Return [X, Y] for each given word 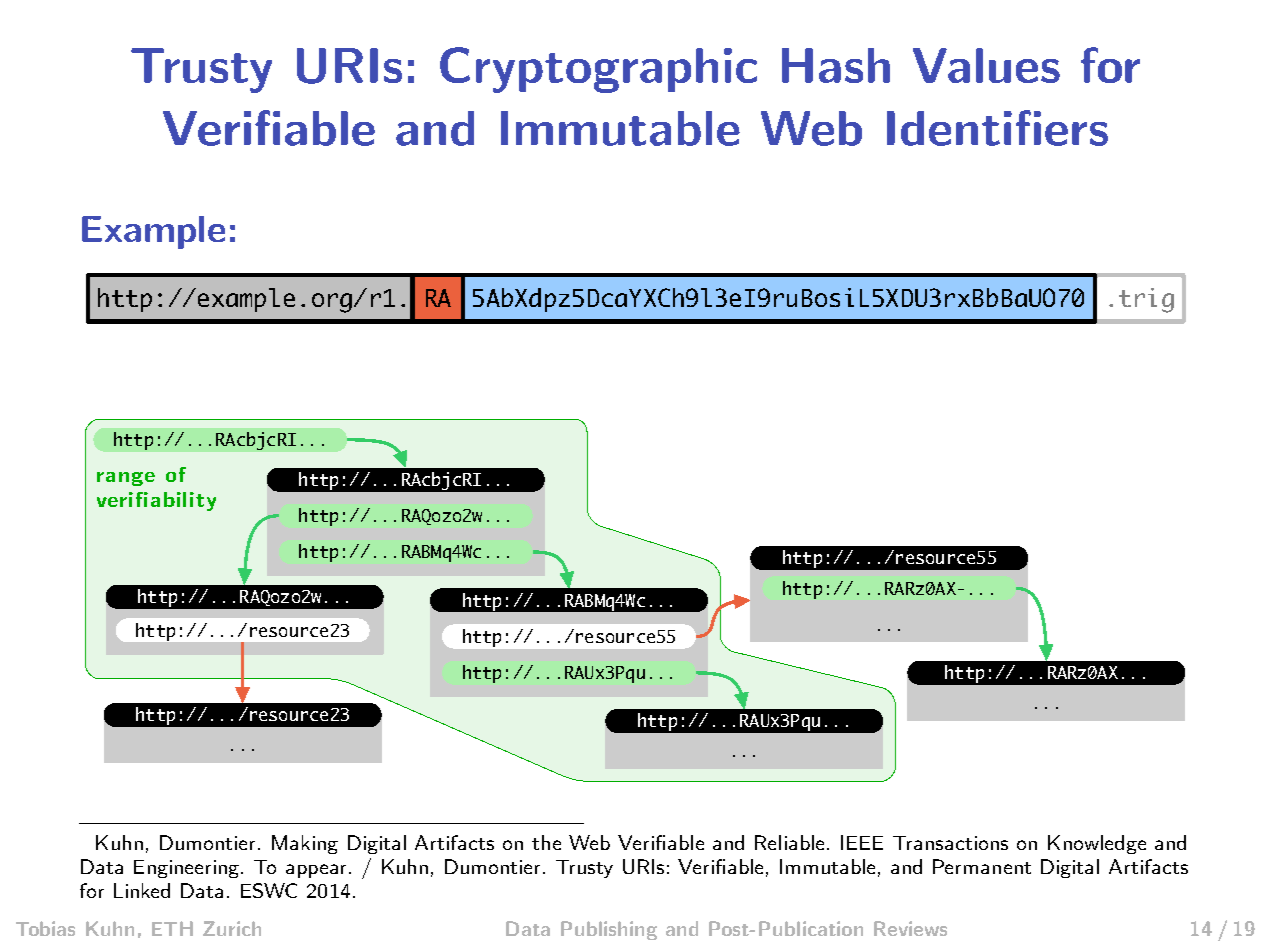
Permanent [982, 866]
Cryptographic [598, 70]
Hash [836, 65]
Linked [142, 890]
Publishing [609, 930]
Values [986, 65]
